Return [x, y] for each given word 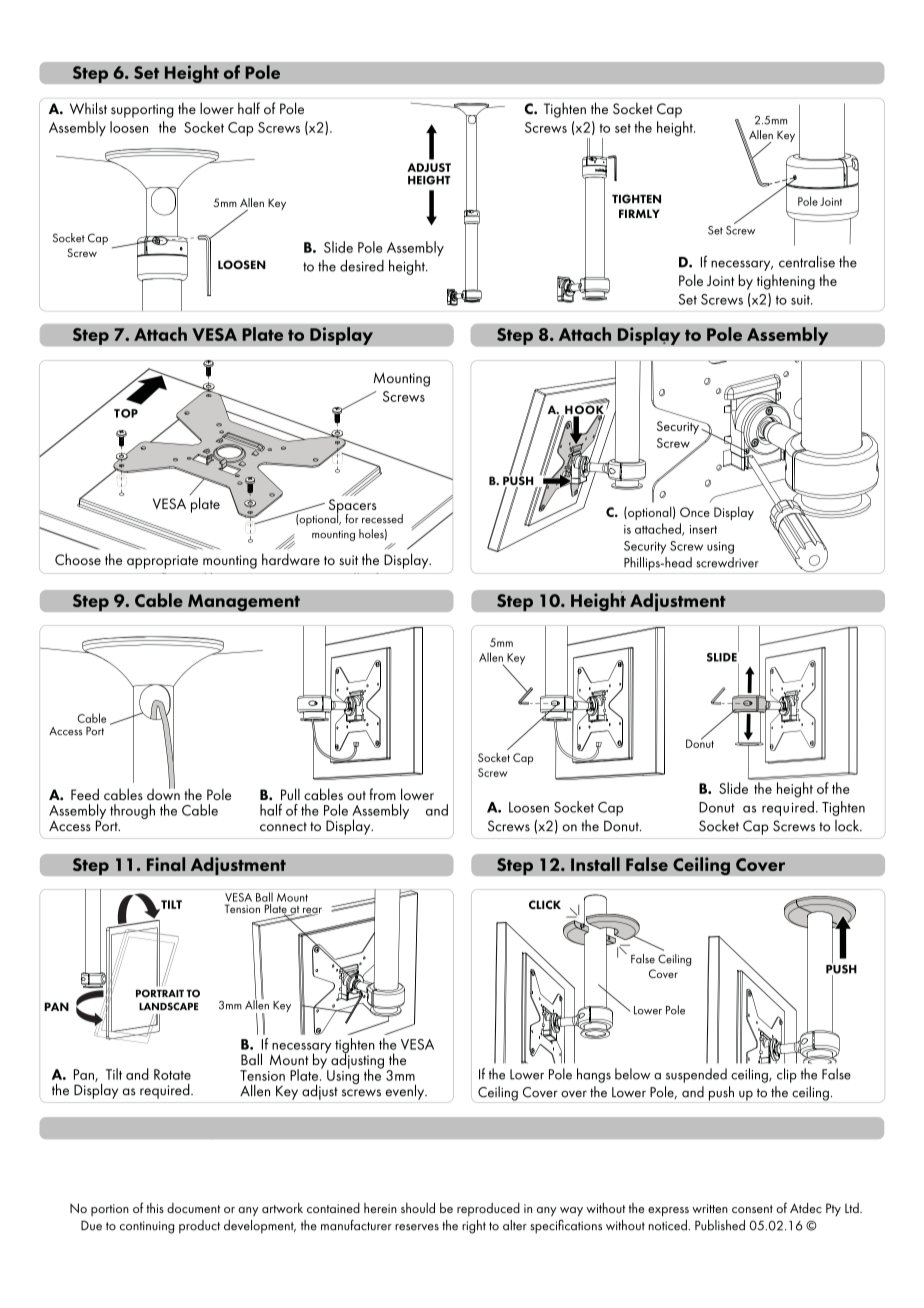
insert [703, 529]
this [155, 1208]
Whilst [88, 108]
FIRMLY [639, 213]
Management [244, 603]
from [383, 794]
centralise [807, 262]
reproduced [488, 1209]
